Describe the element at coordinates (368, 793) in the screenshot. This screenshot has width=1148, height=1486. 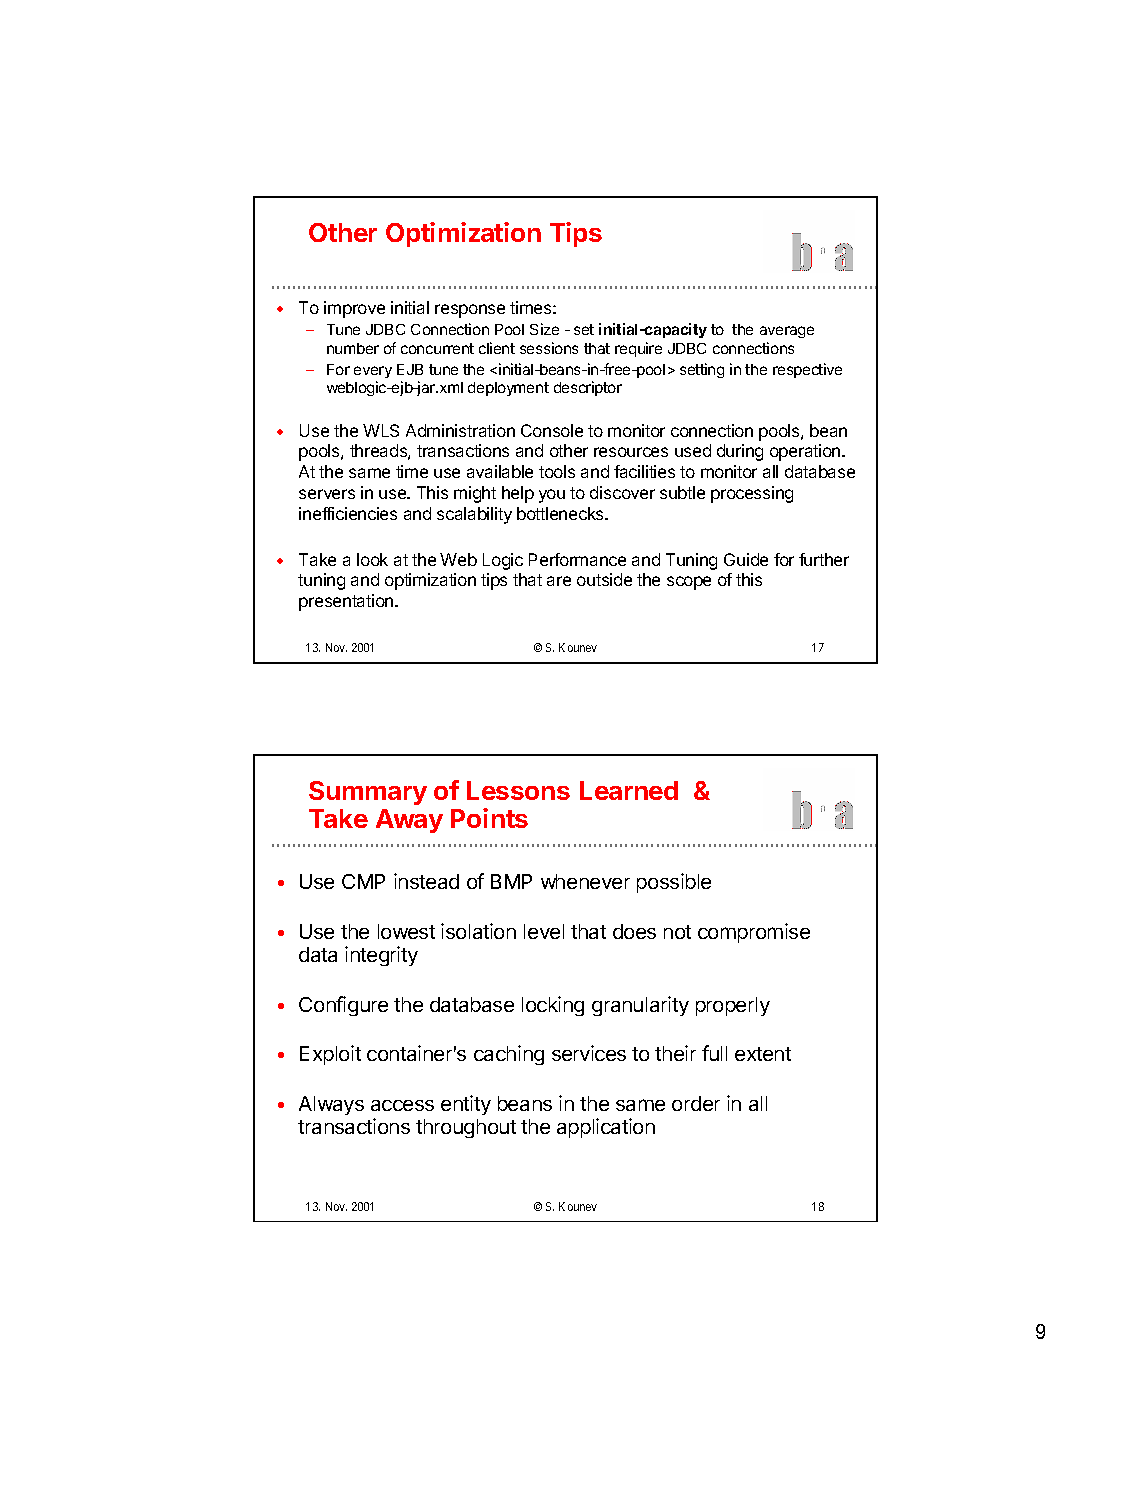
I see `Summary` at that location.
